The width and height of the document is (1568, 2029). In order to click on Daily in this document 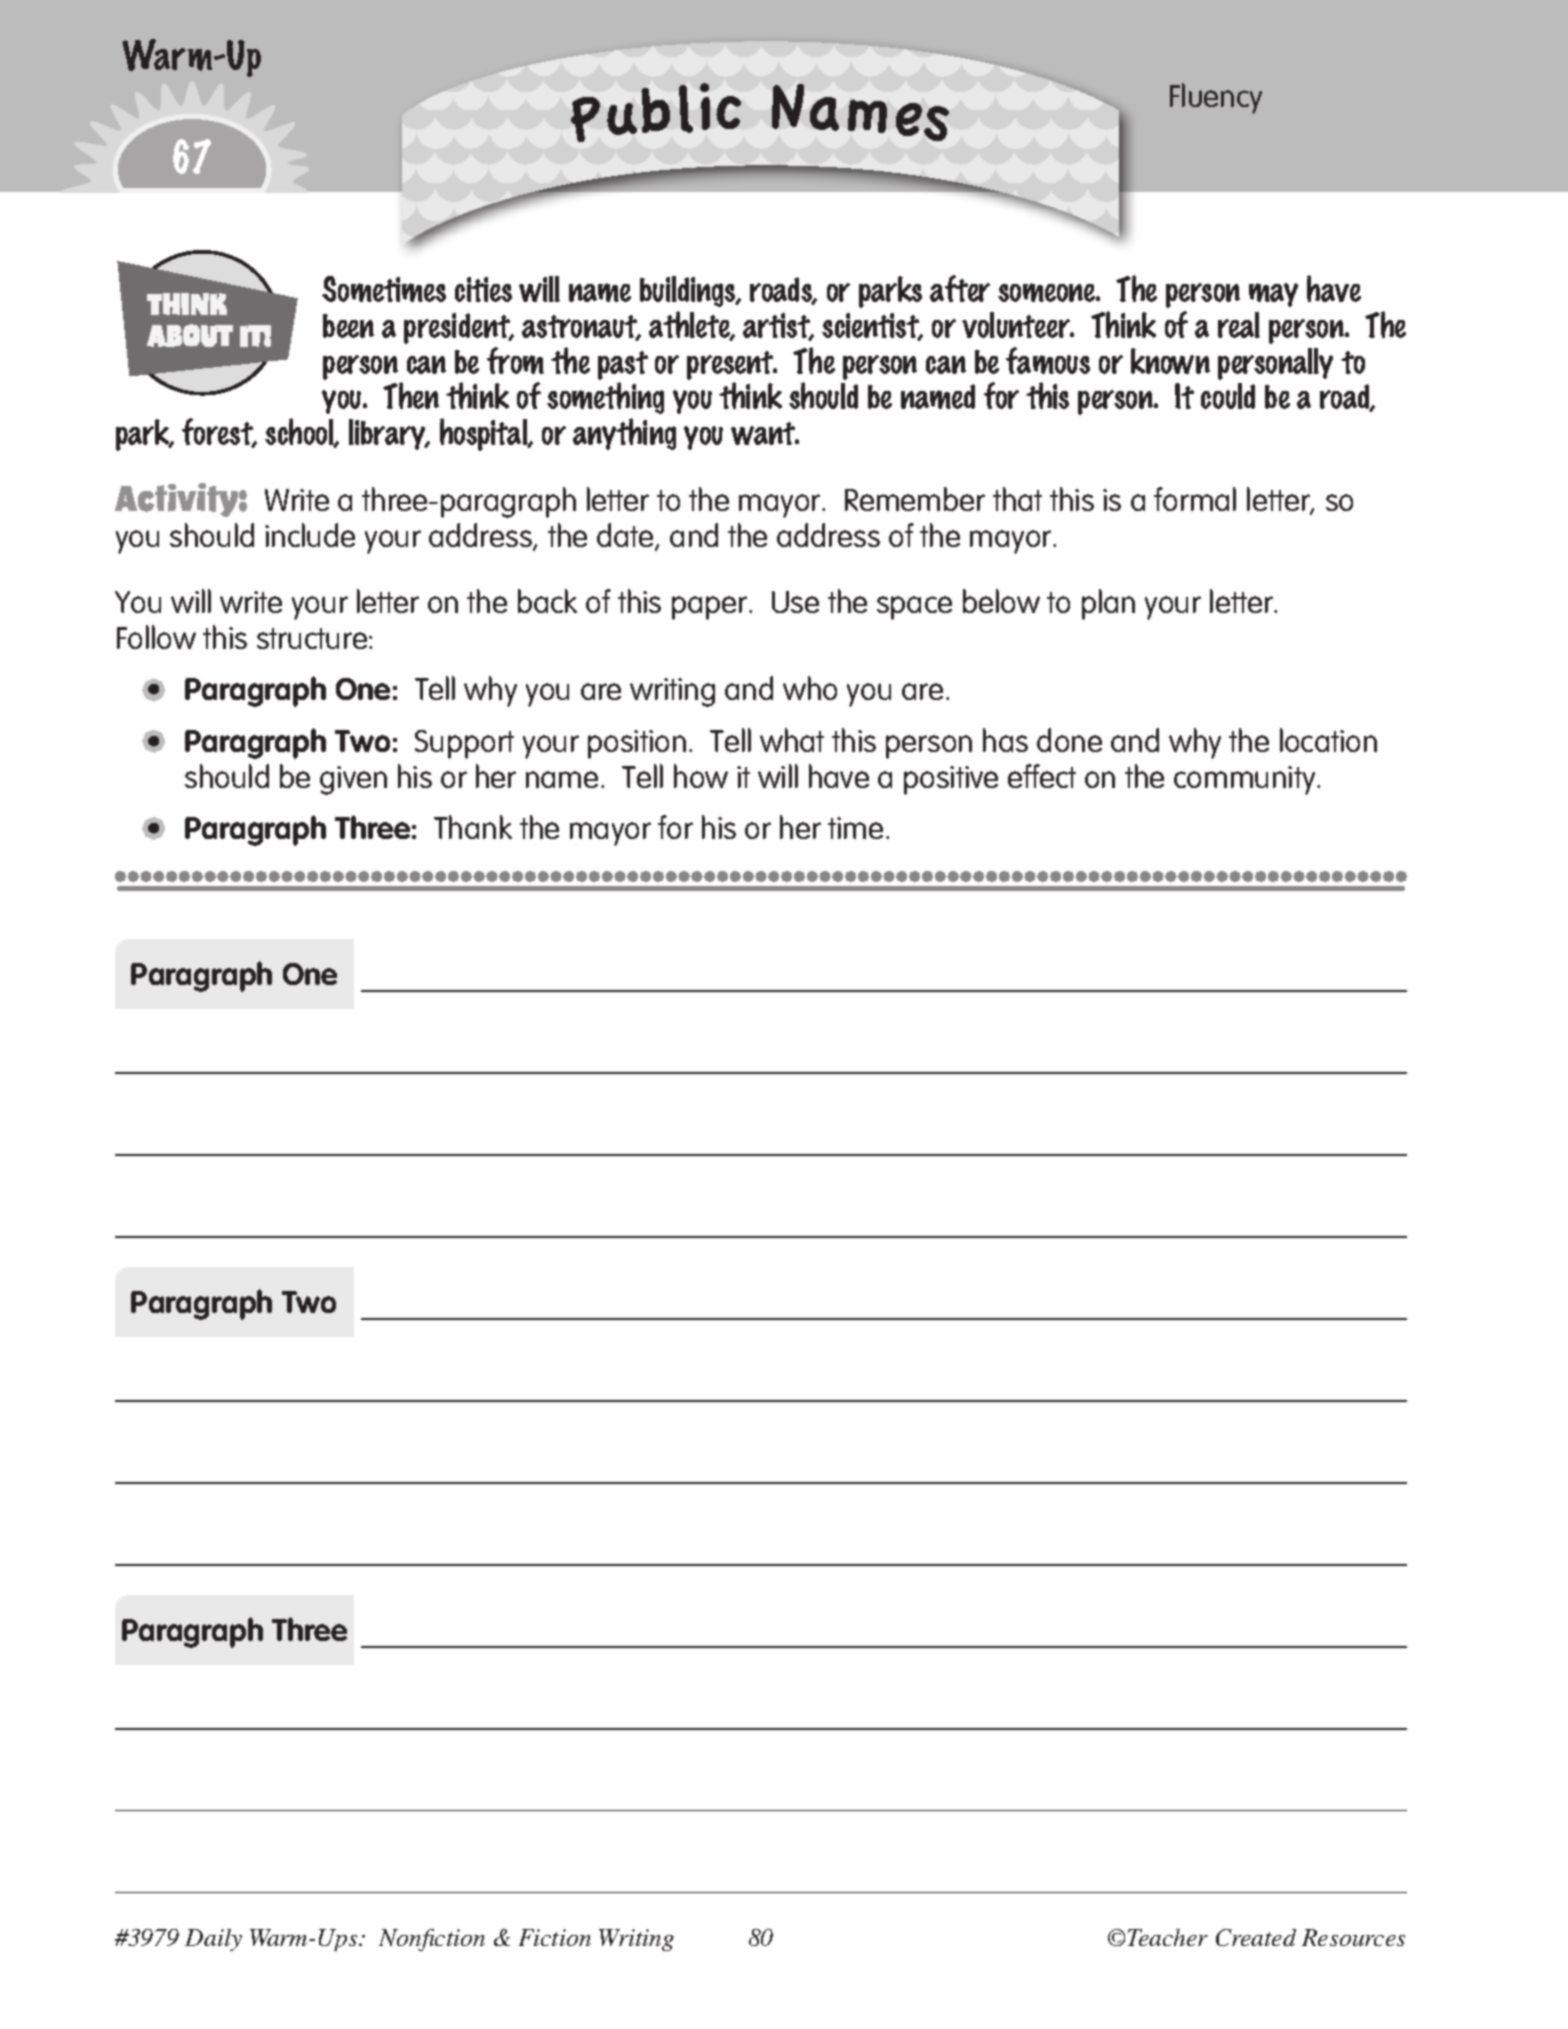, I will do `click(213, 1940)`.
